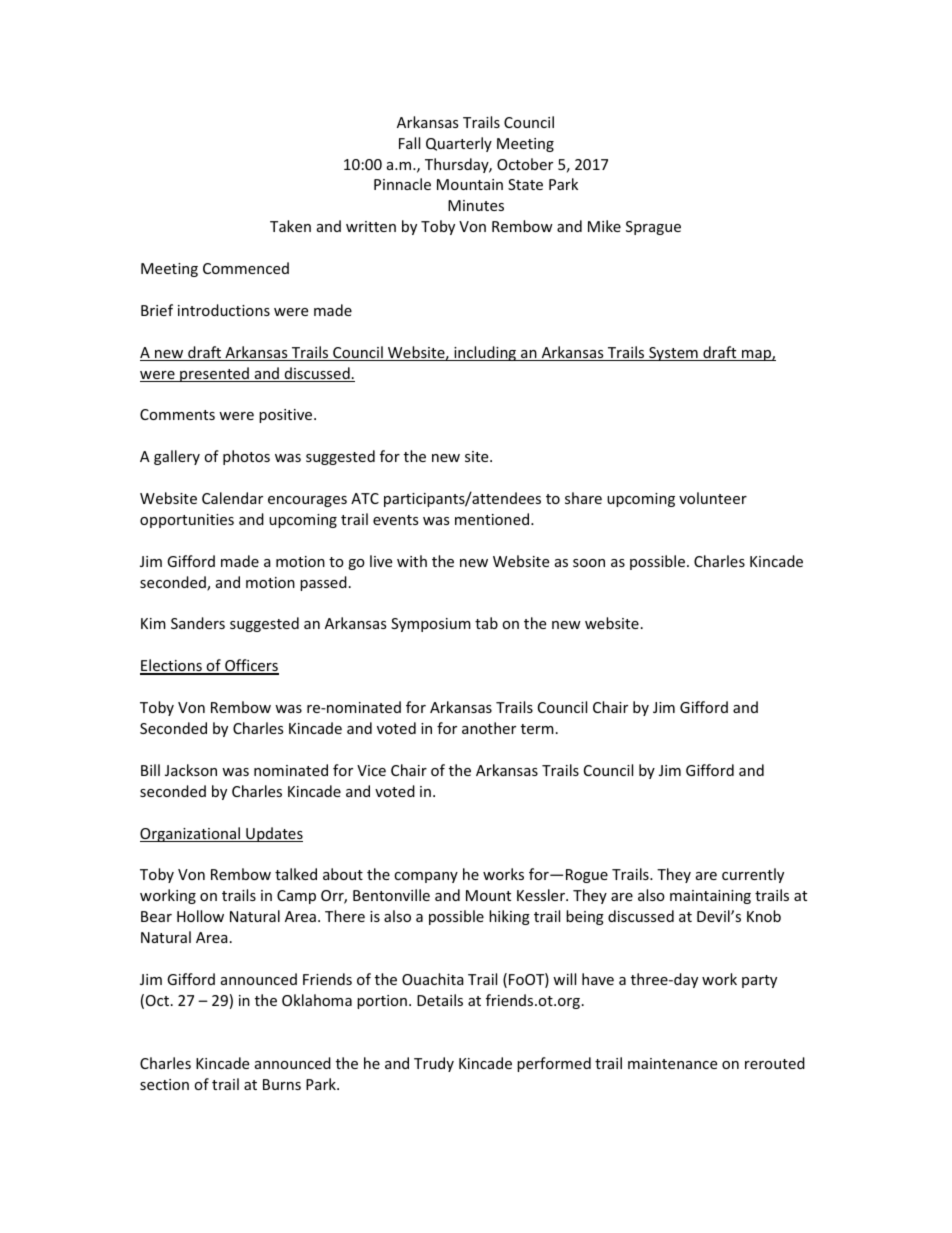 This document has width=952, height=1233. I want to click on soon, so click(589, 563).
